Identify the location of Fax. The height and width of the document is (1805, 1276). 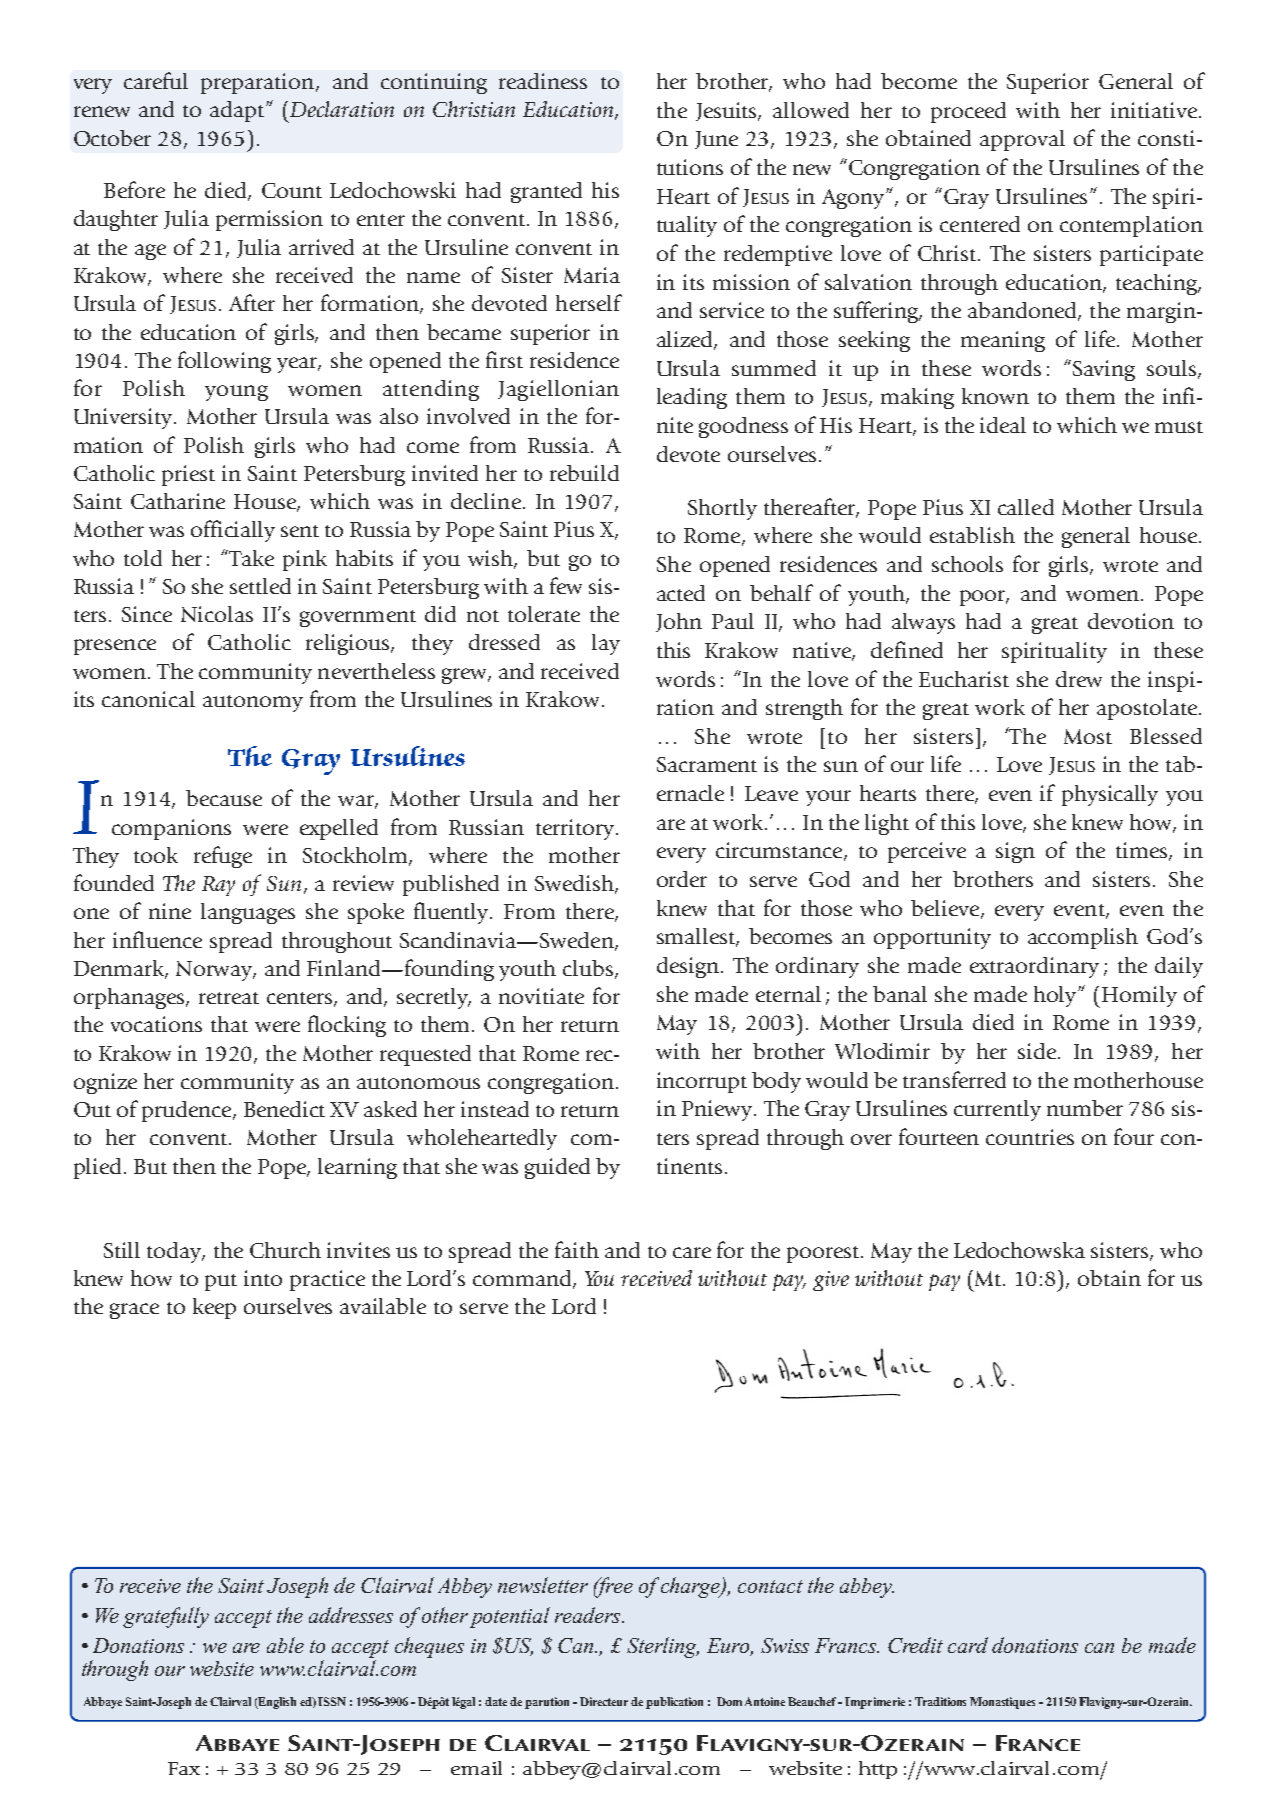
(184, 1768).
